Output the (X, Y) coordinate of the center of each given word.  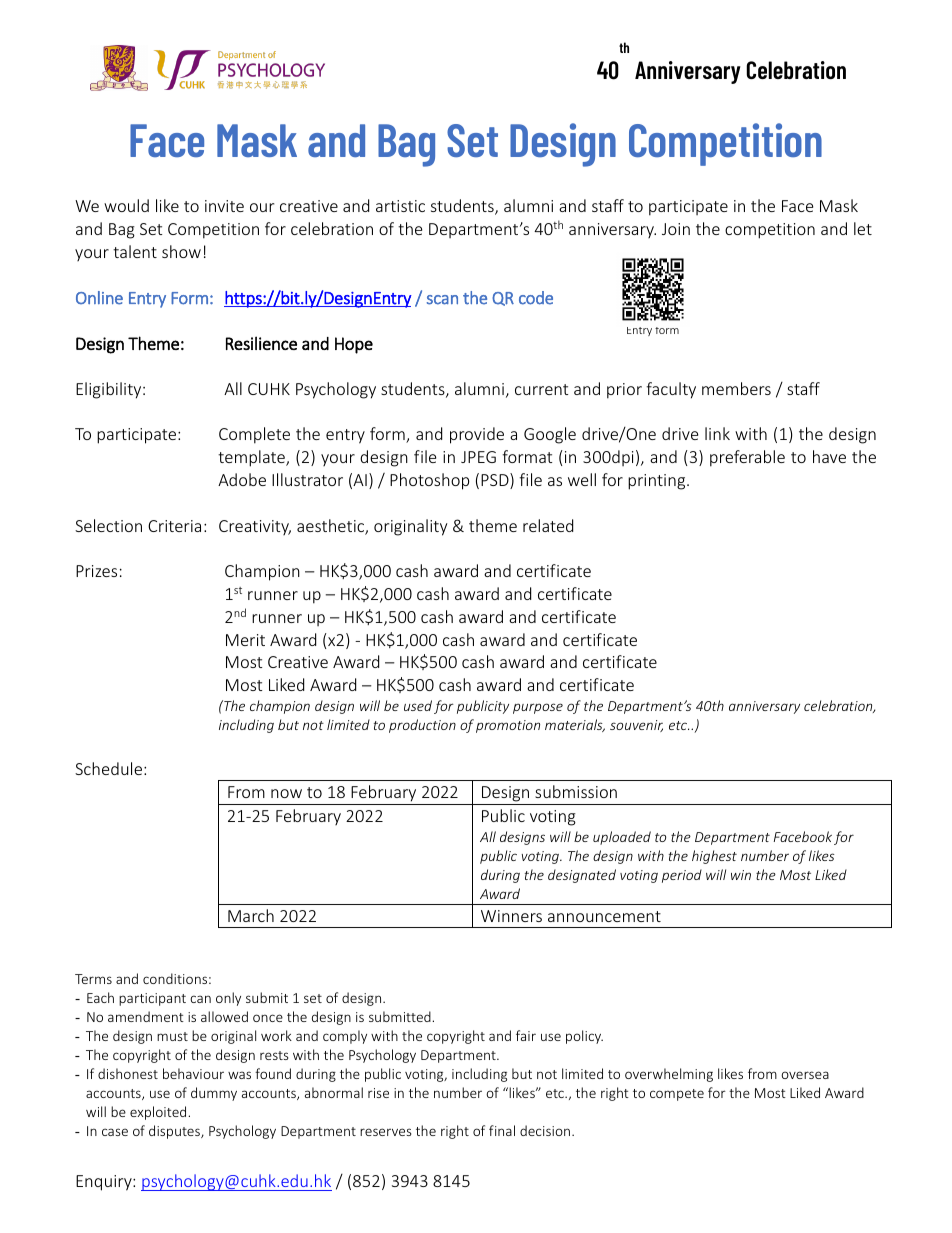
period (682, 876)
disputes (175, 1132)
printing (658, 482)
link (717, 433)
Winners (511, 916)
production (422, 726)
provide (477, 435)
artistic (400, 206)
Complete (254, 435)
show (181, 251)
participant (152, 999)
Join (676, 229)
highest (714, 857)
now (286, 793)
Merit (245, 640)
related (548, 525)
